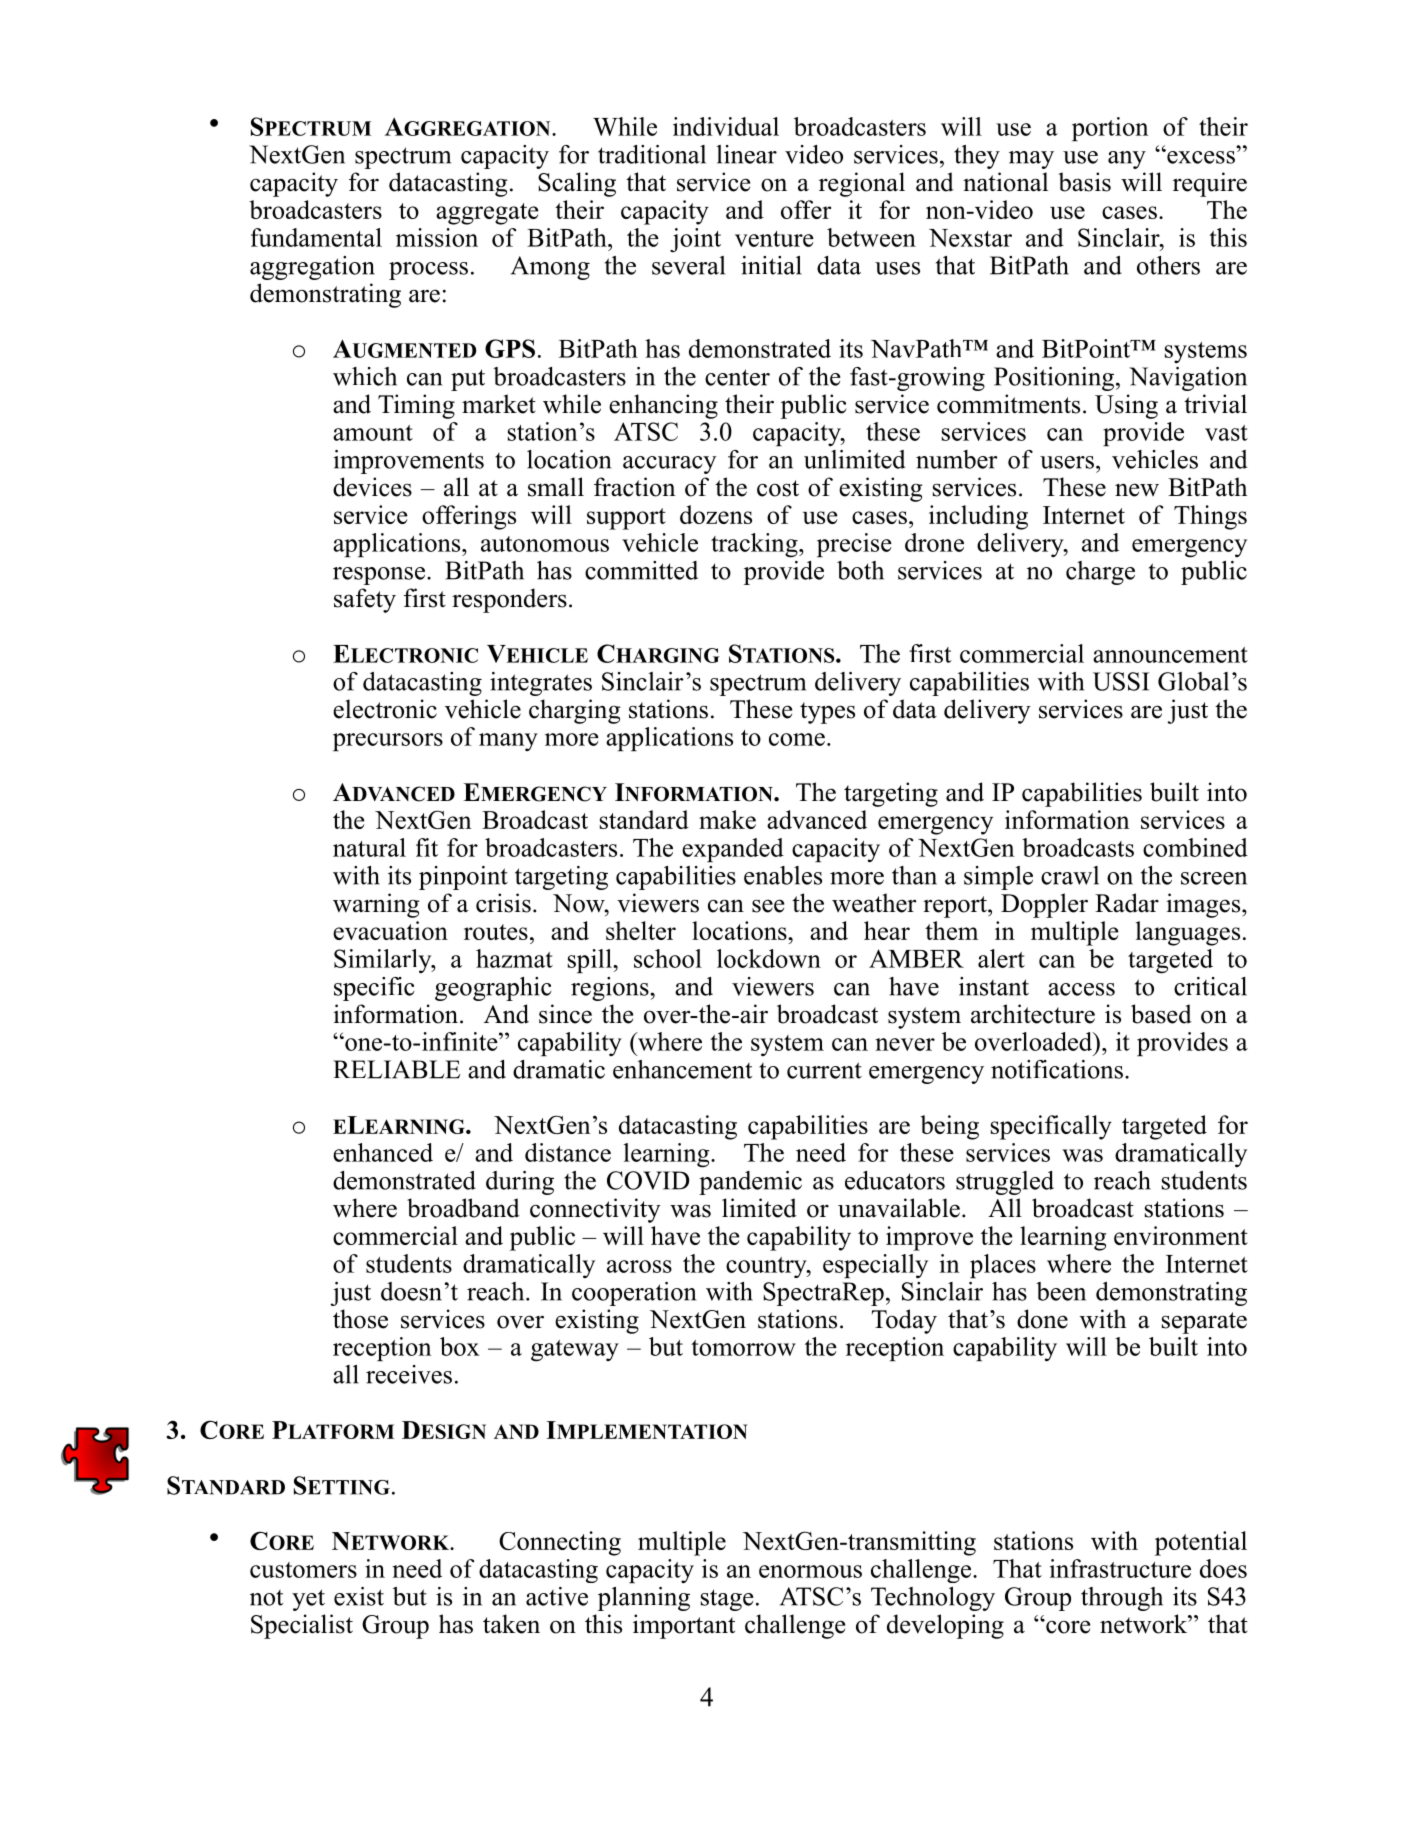  What do you see at coordinates (747, 154) in the screenshot?
I see `linear` at bounding box center [747, 154].
